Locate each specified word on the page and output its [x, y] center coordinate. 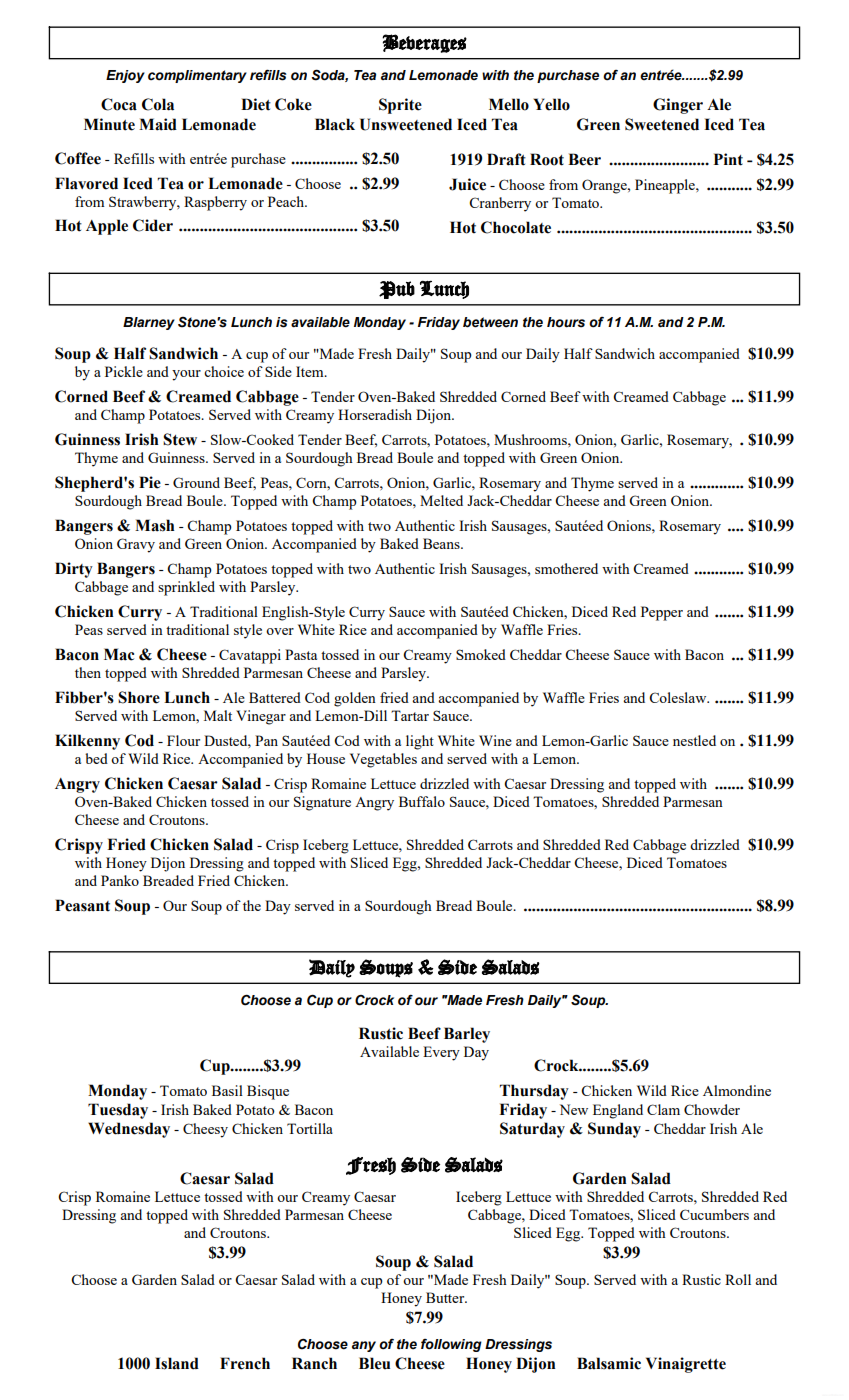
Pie [150, 482]
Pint [728, 159]
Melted [441, 500]
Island [177, 1363]
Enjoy [125, 76]
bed [96, 758]
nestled [694, 740]
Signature [322, 803]
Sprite [400, 106]
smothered [566, 568]
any [364, 1346]
